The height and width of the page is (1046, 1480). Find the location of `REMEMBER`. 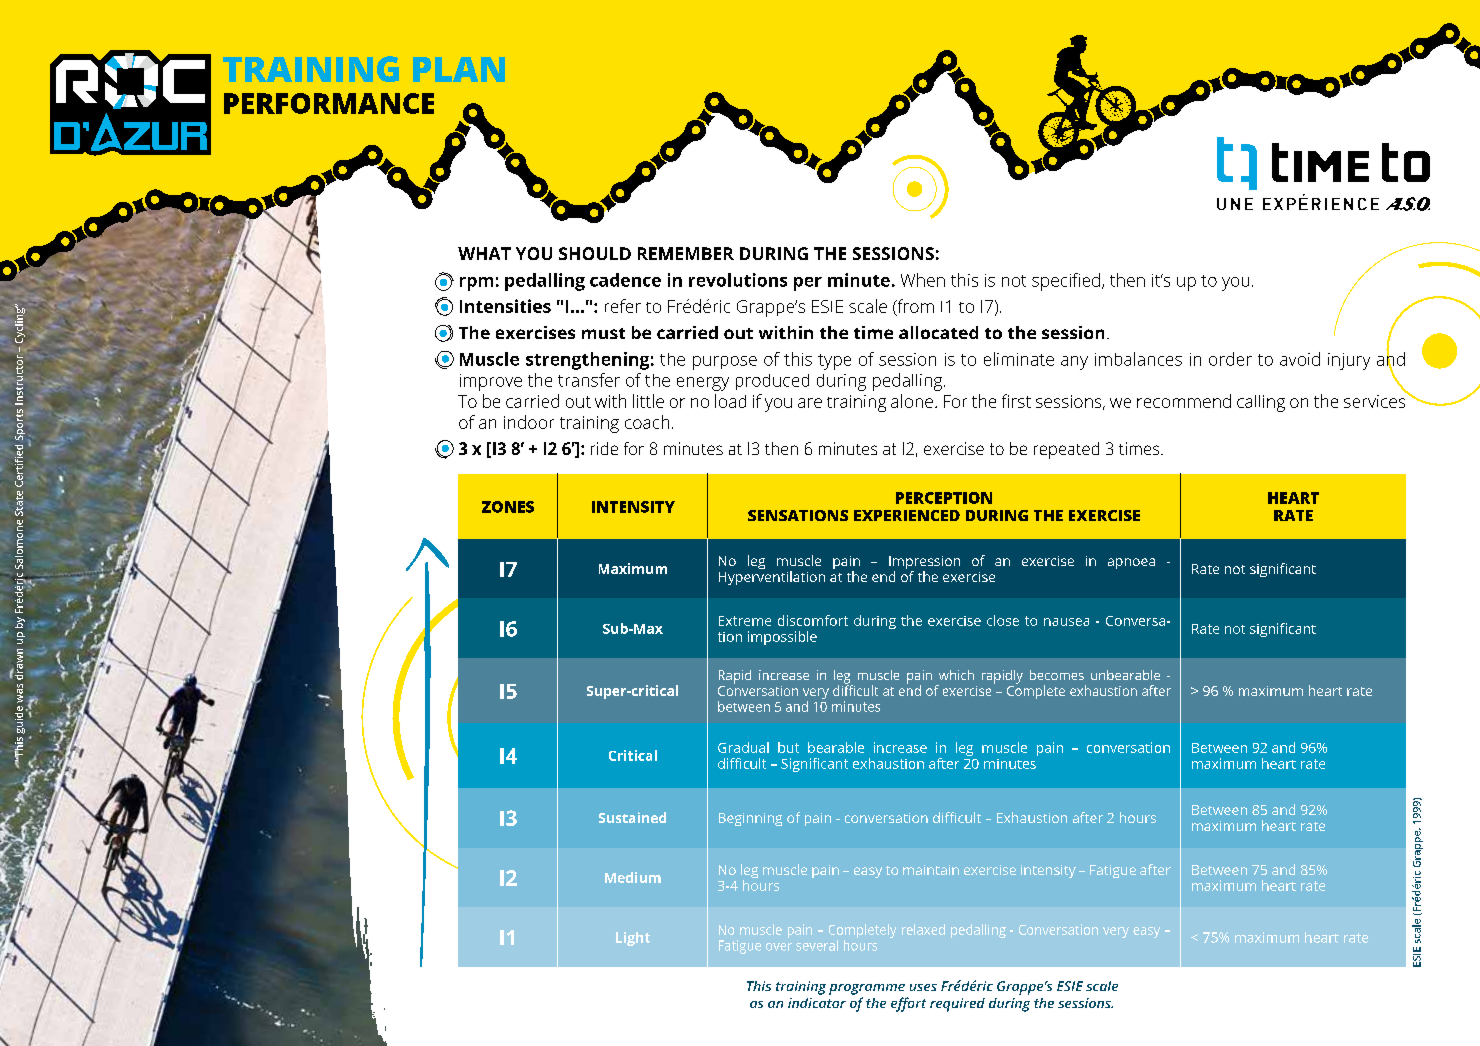

REMEMBER is located at coordinates (686, 253).
